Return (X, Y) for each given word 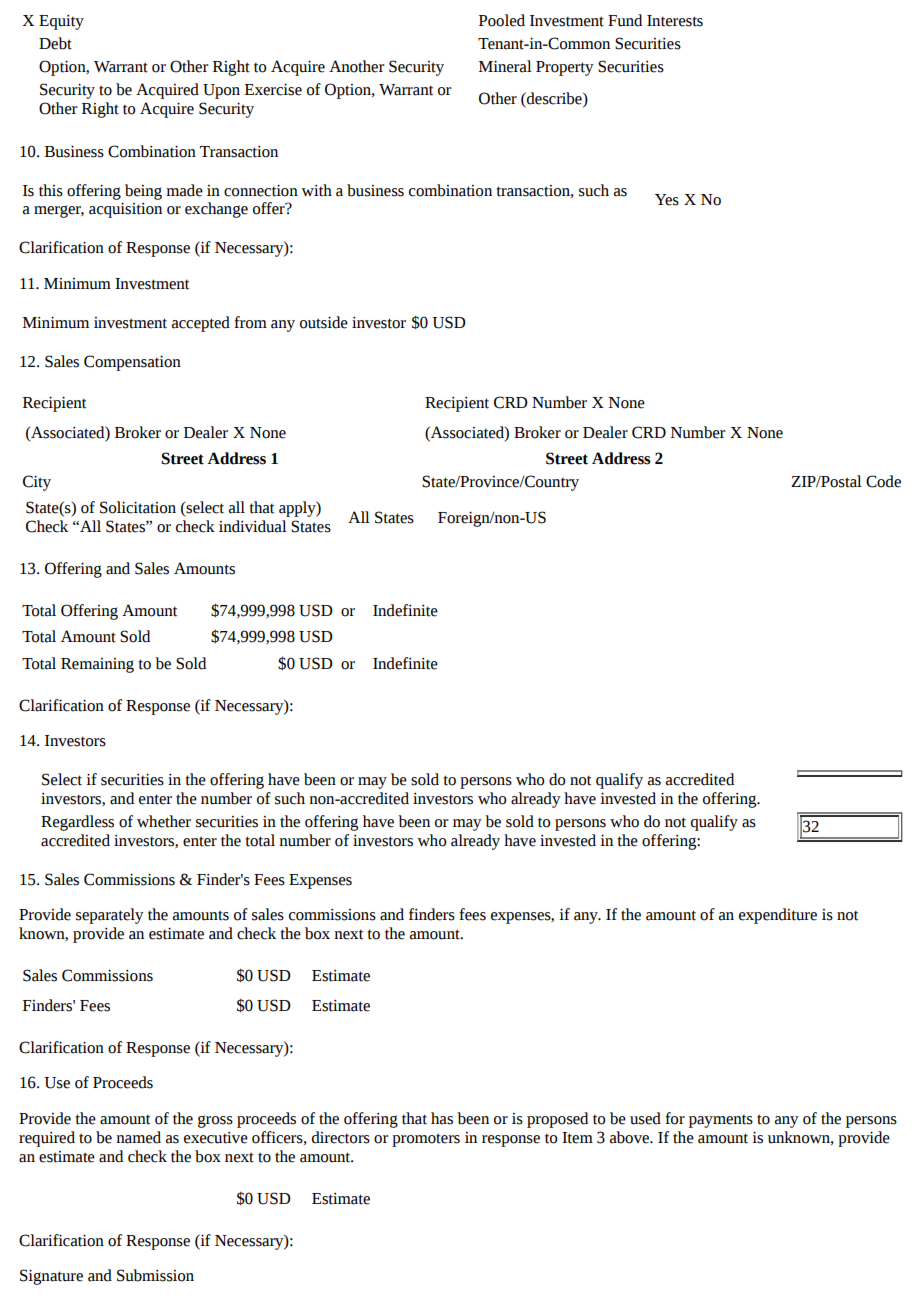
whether (164, 821)
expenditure (778, 916)
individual (253, 526)
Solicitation (138, 507)
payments (721, 1121)
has (442, 1118)
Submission (155, 1275)
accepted (201, 324)
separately (110, 916)
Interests (675, 21)
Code (883, 481)
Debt (55, 43)
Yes (667, 200)
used (645, 1118)
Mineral (505, 66)
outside (324, 322)
